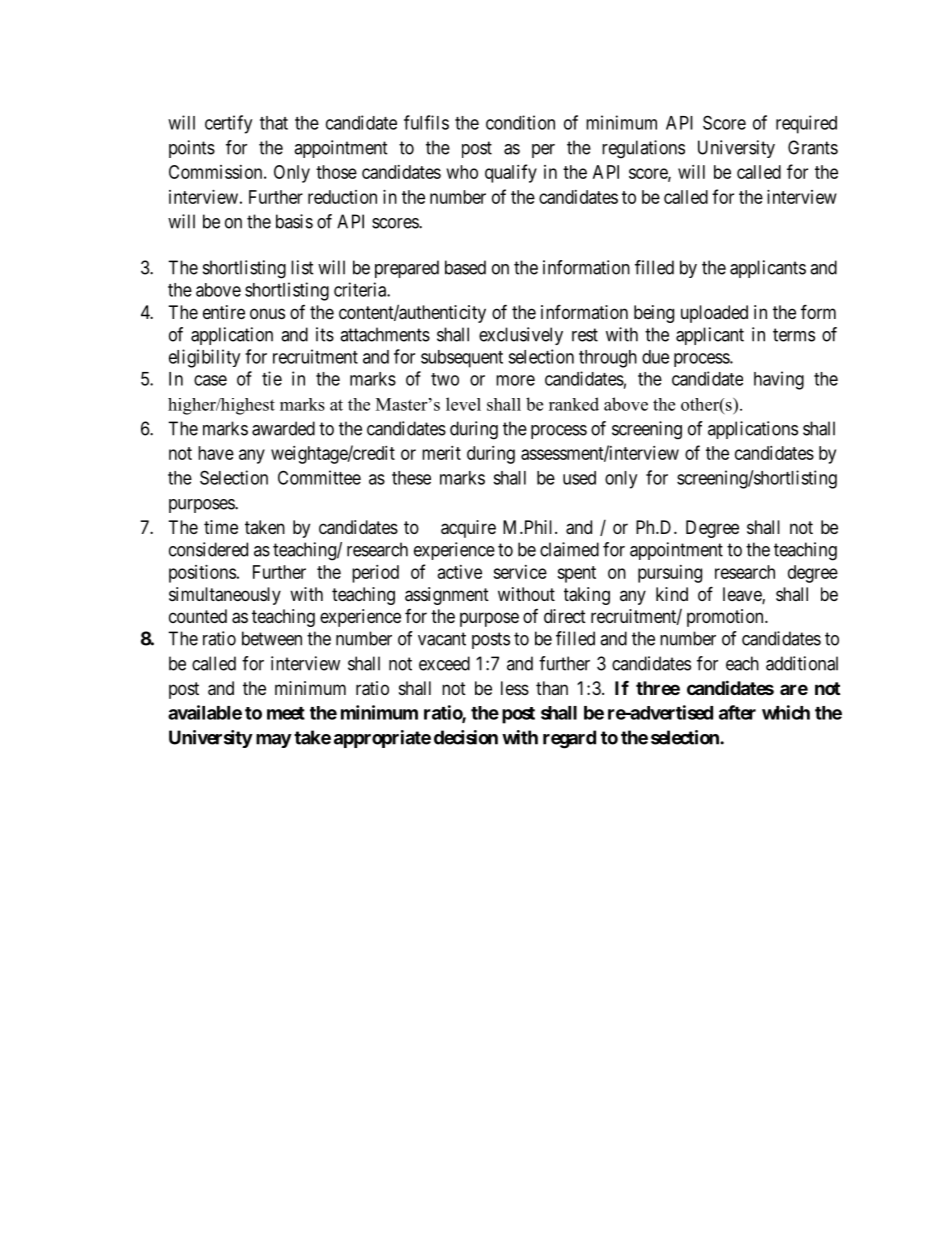 Image resolution: width=952 pixels, height=1233 pixels. What do you see at coordinates (743, 595) in the image?
I see `leave` at bounding box center [743, 595].
